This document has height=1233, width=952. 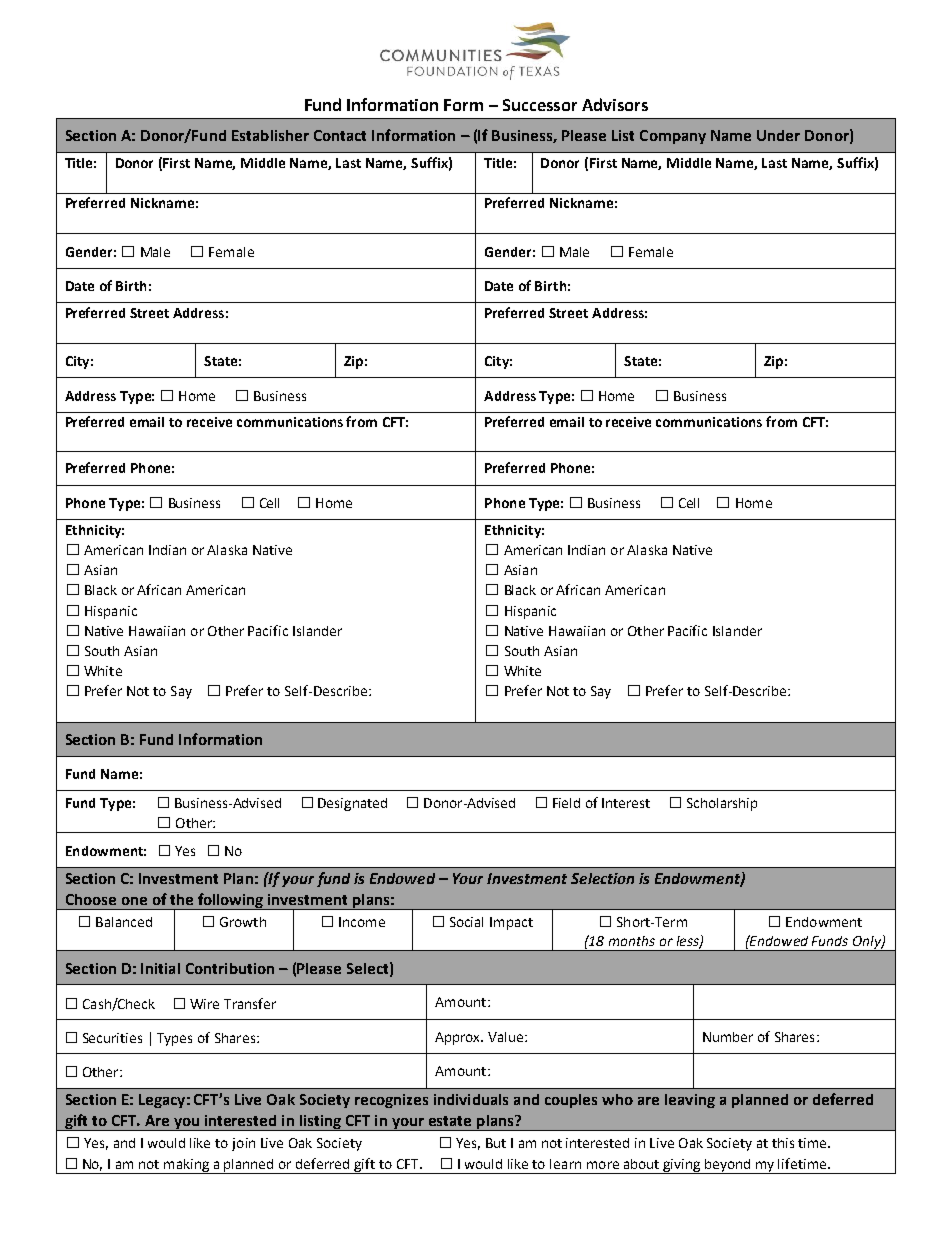 What do you see at coordinates (362, 922) in the document?
I see `Income` at bounding box center [362, 922].
